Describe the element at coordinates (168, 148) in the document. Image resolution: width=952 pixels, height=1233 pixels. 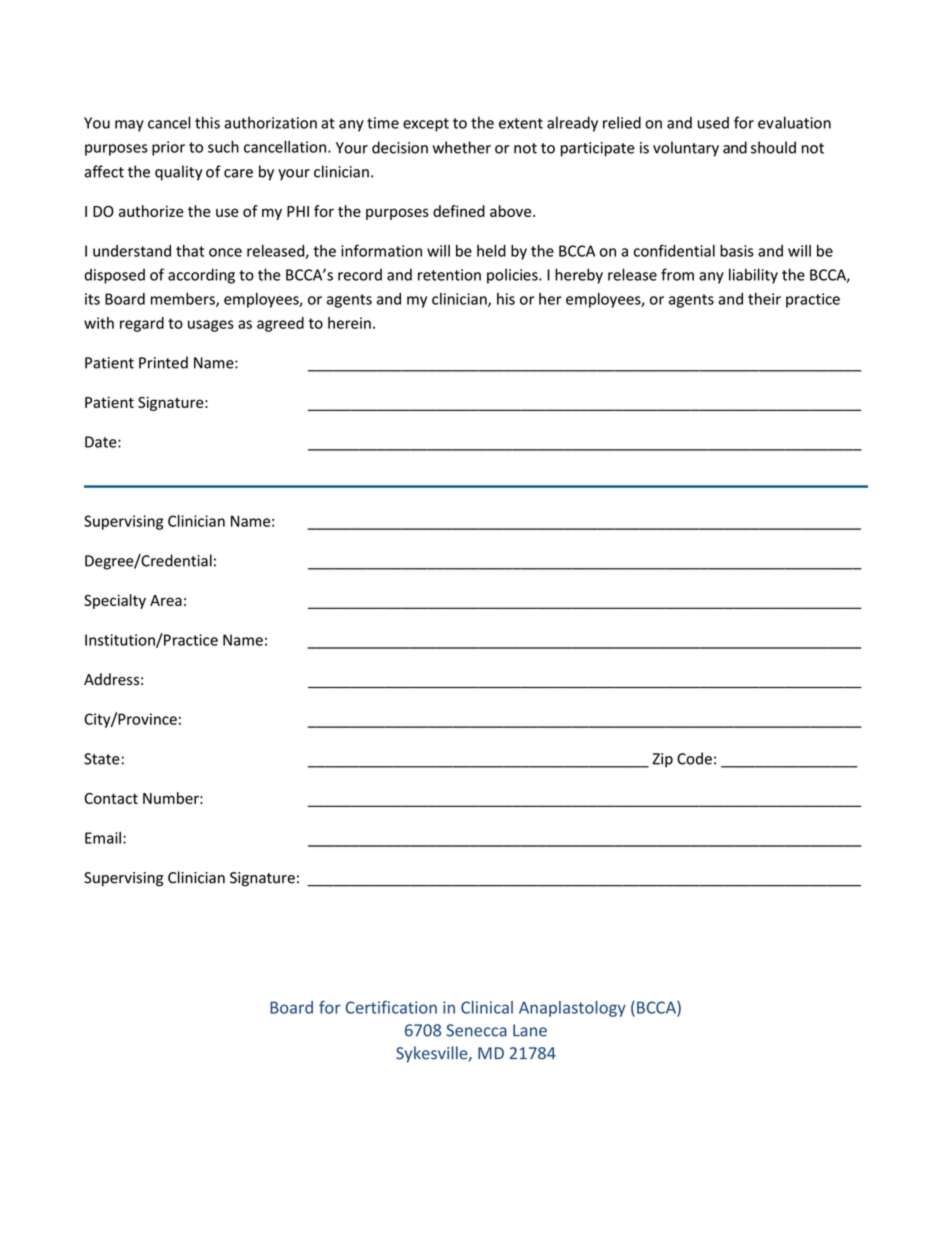
I see `prior` at that location.
